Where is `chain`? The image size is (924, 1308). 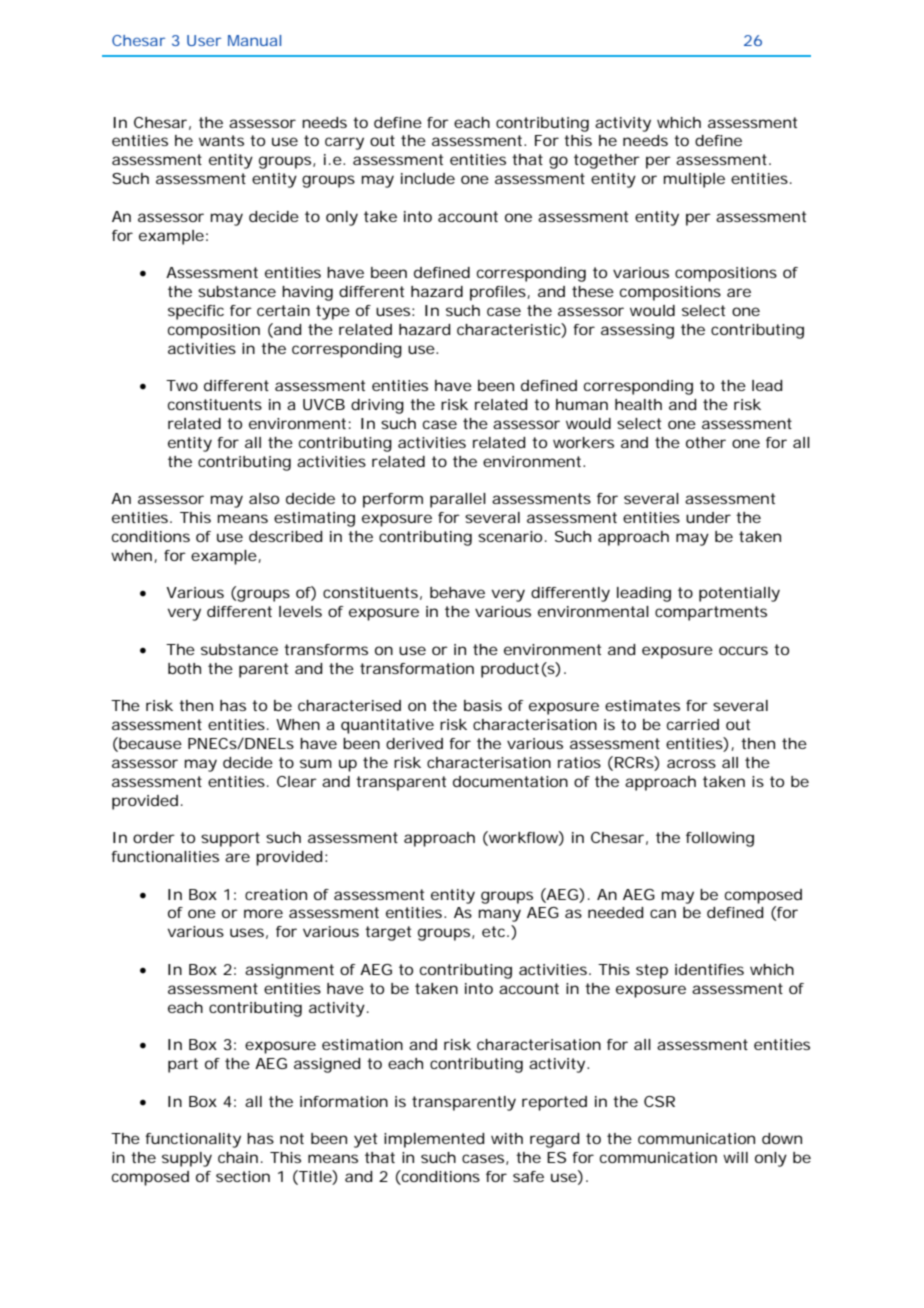 chain is located at coordinates (238, 1157).
